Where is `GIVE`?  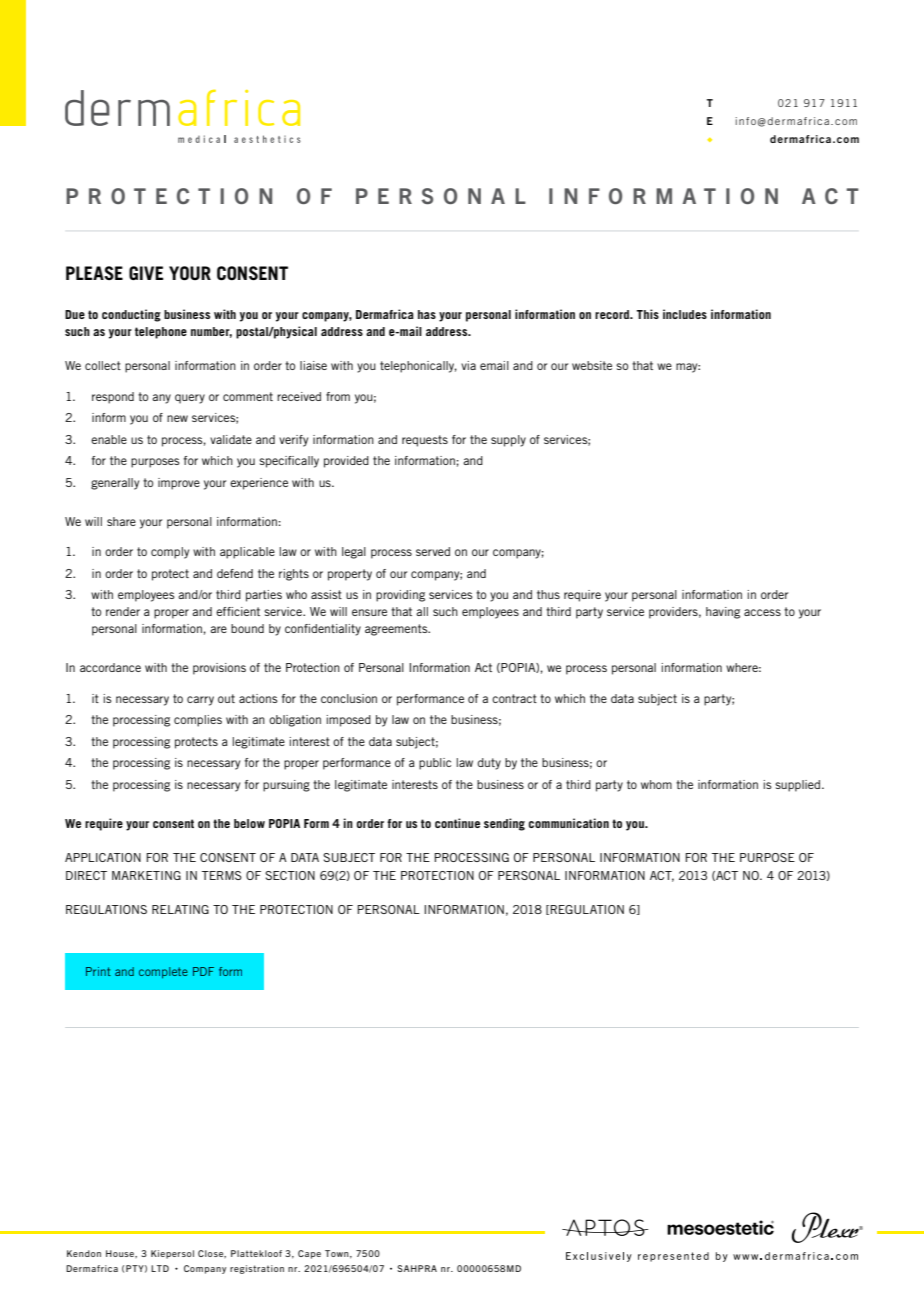
GIVE is located at coordinates (146, 273).
